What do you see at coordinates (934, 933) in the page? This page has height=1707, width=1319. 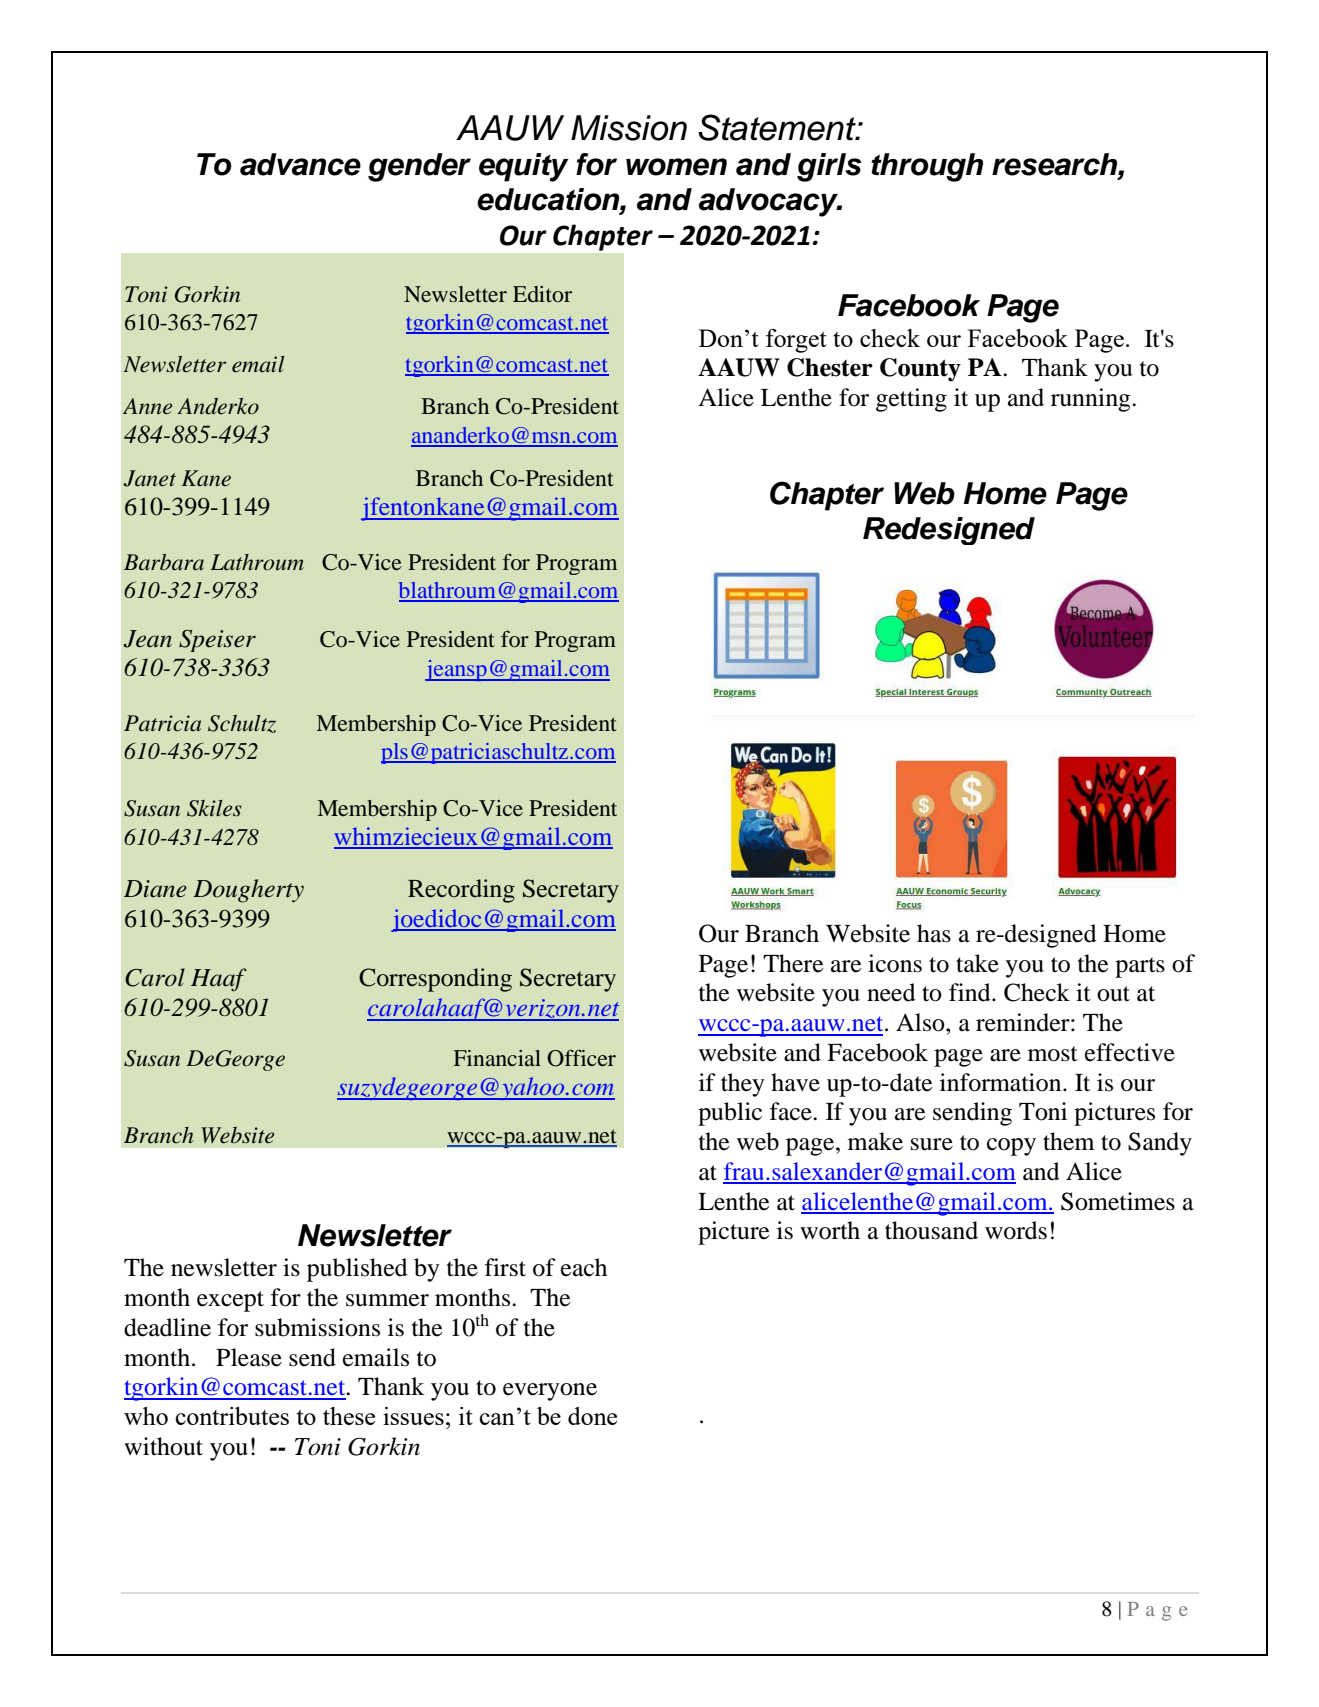 I see `has` at bounding box center [934, 933].
